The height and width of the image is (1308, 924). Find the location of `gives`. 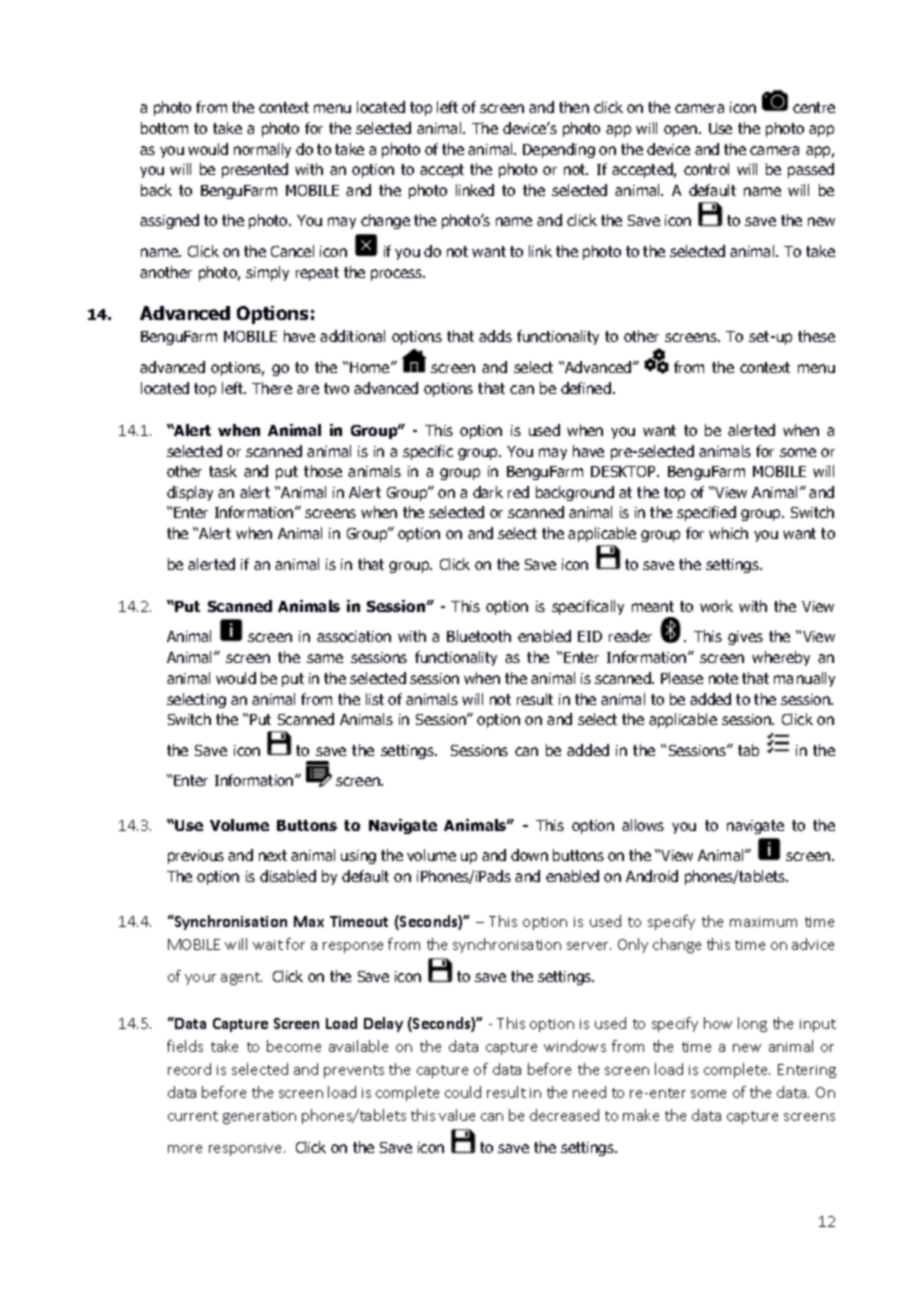

gives is located at coordinates (745, 638).
